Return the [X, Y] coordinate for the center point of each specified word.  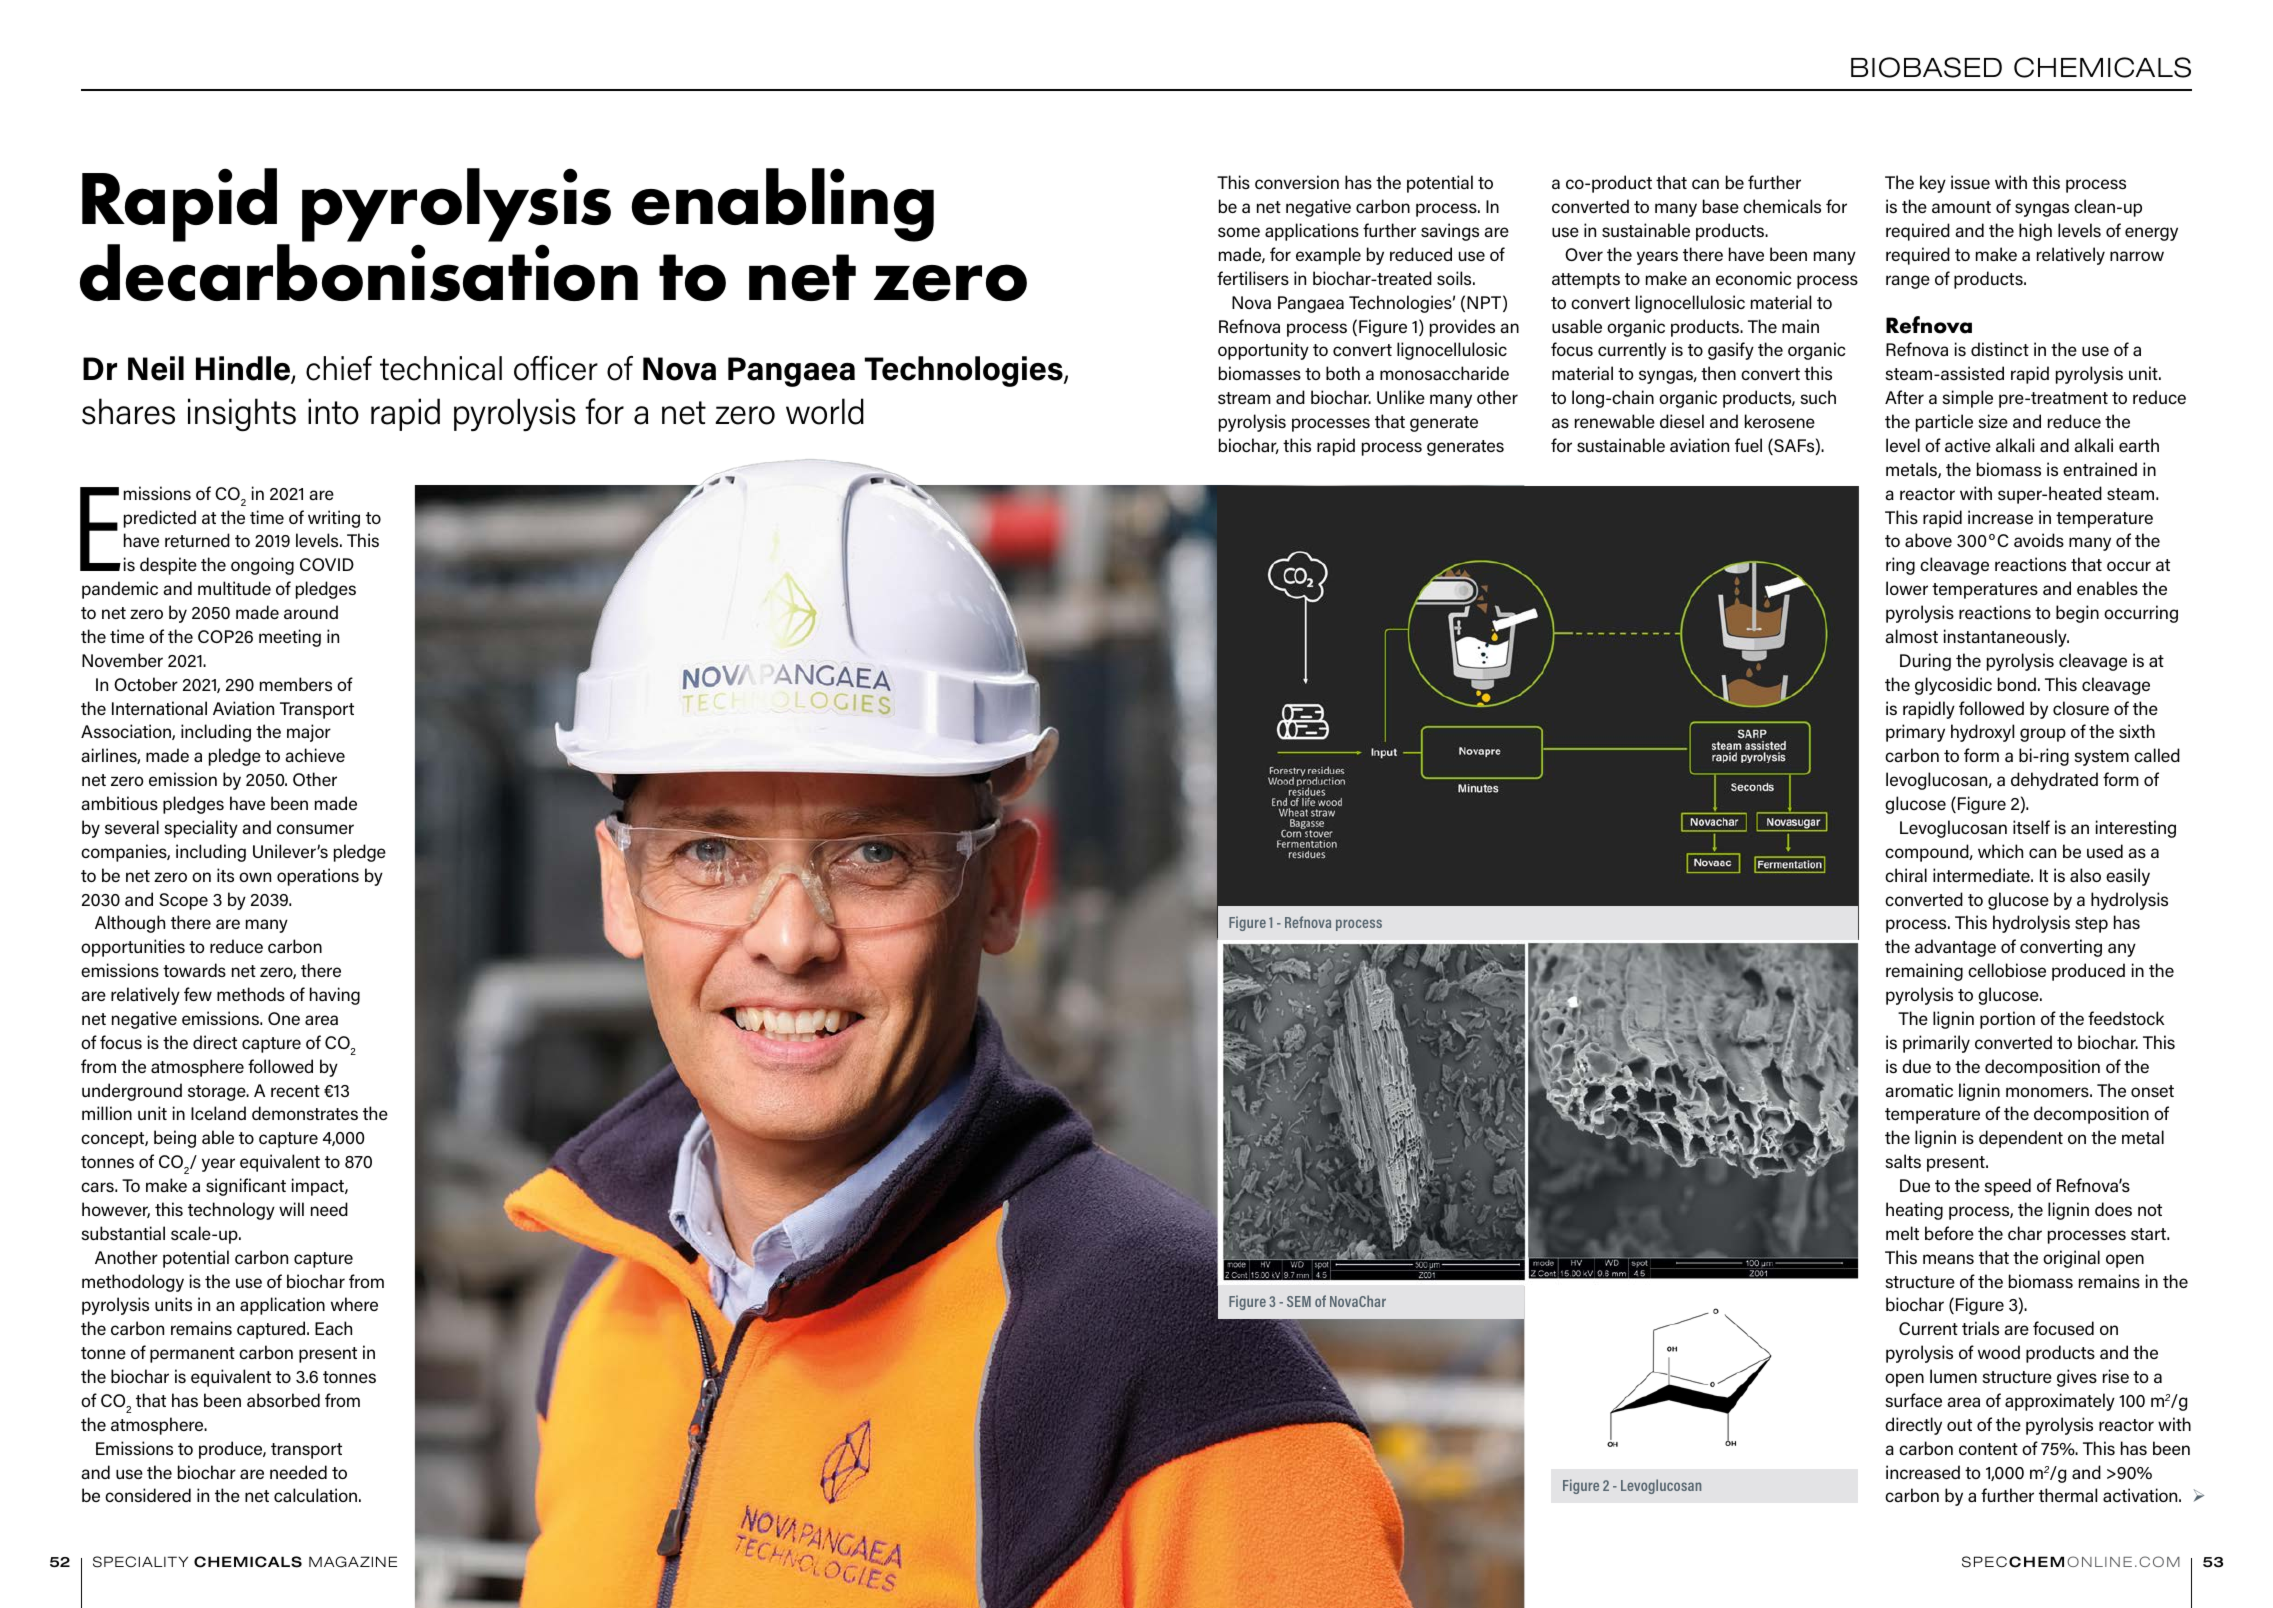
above [1928, 540]
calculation [315, 1495]
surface [1913, 1400]
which [2000, 851]
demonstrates [305, 1113]
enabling [782, 205]
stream [1244, 398]
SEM [1299, 1301]
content [1988, 1449]
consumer [315, 829]
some [1239, 232]
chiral [1906, 875]
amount [1961, 207]
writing [334, 519]
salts [1903, 1161]
